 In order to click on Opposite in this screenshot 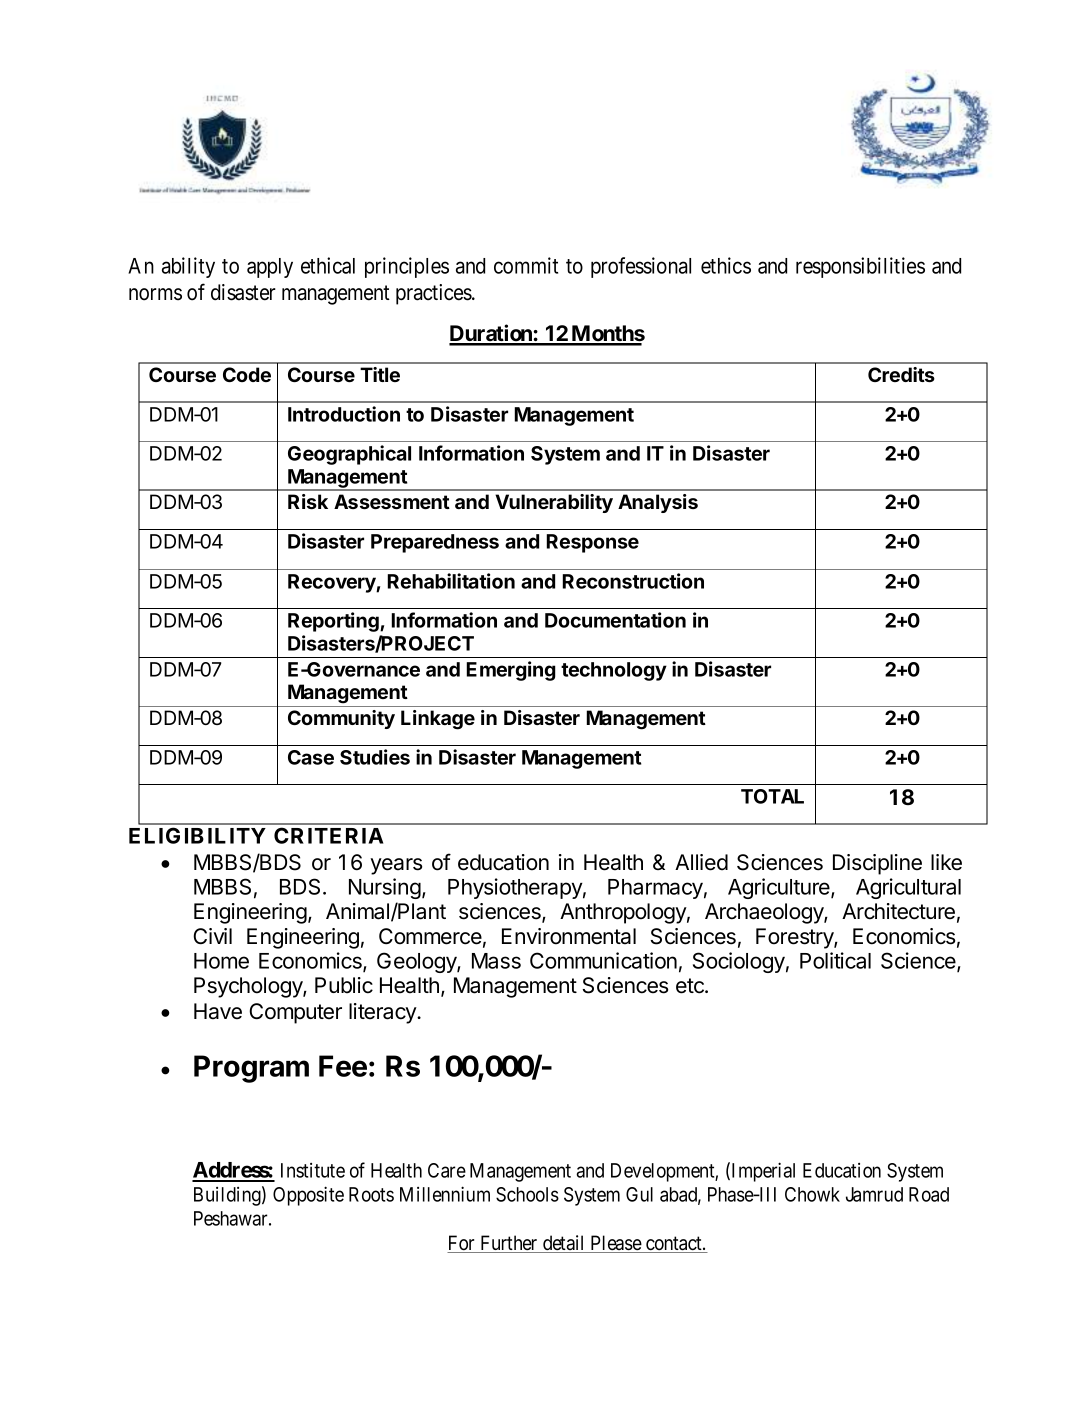, I will do `click(308, 1196)`.
